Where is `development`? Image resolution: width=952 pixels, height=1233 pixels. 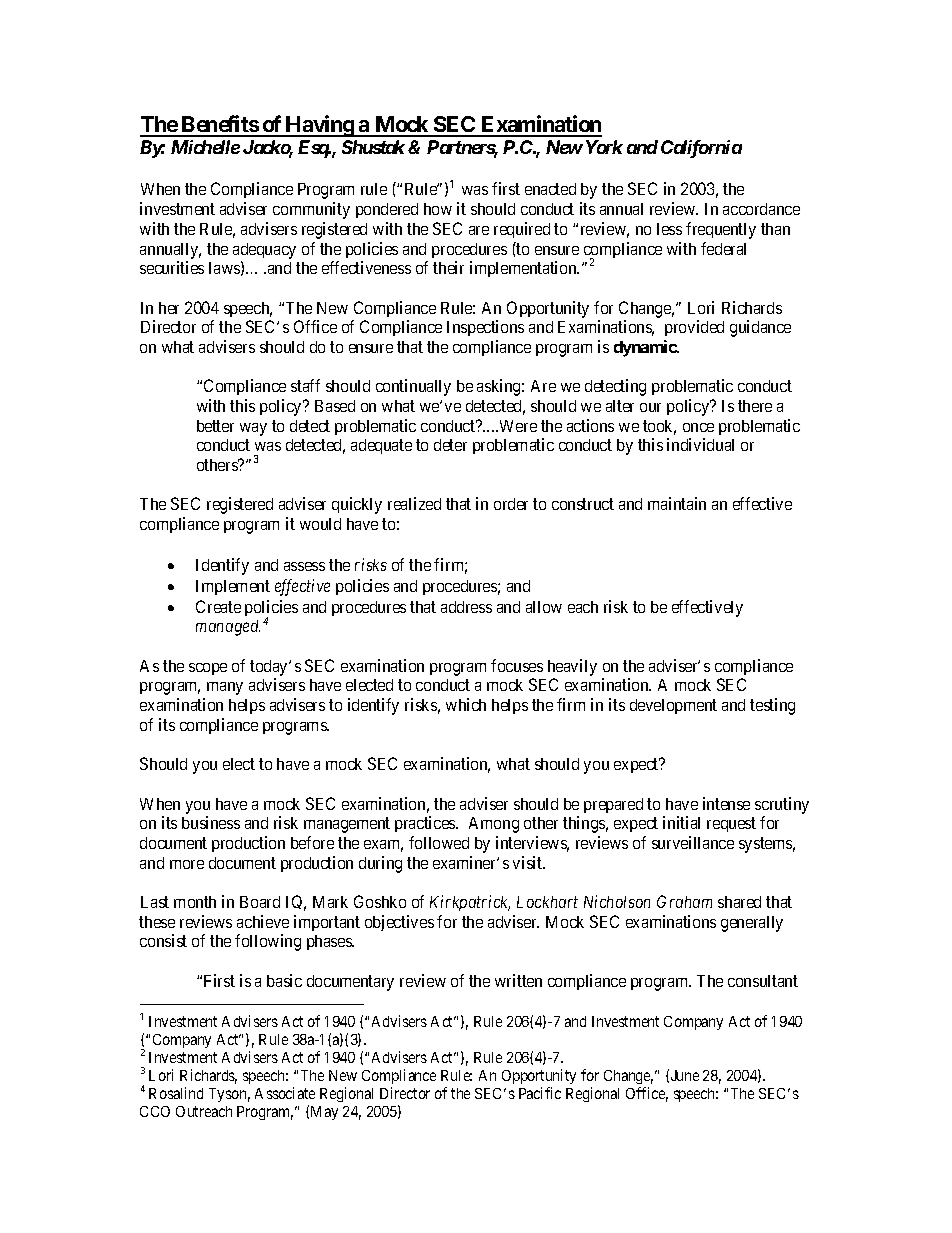 development is located at coordinates (673, 706).
